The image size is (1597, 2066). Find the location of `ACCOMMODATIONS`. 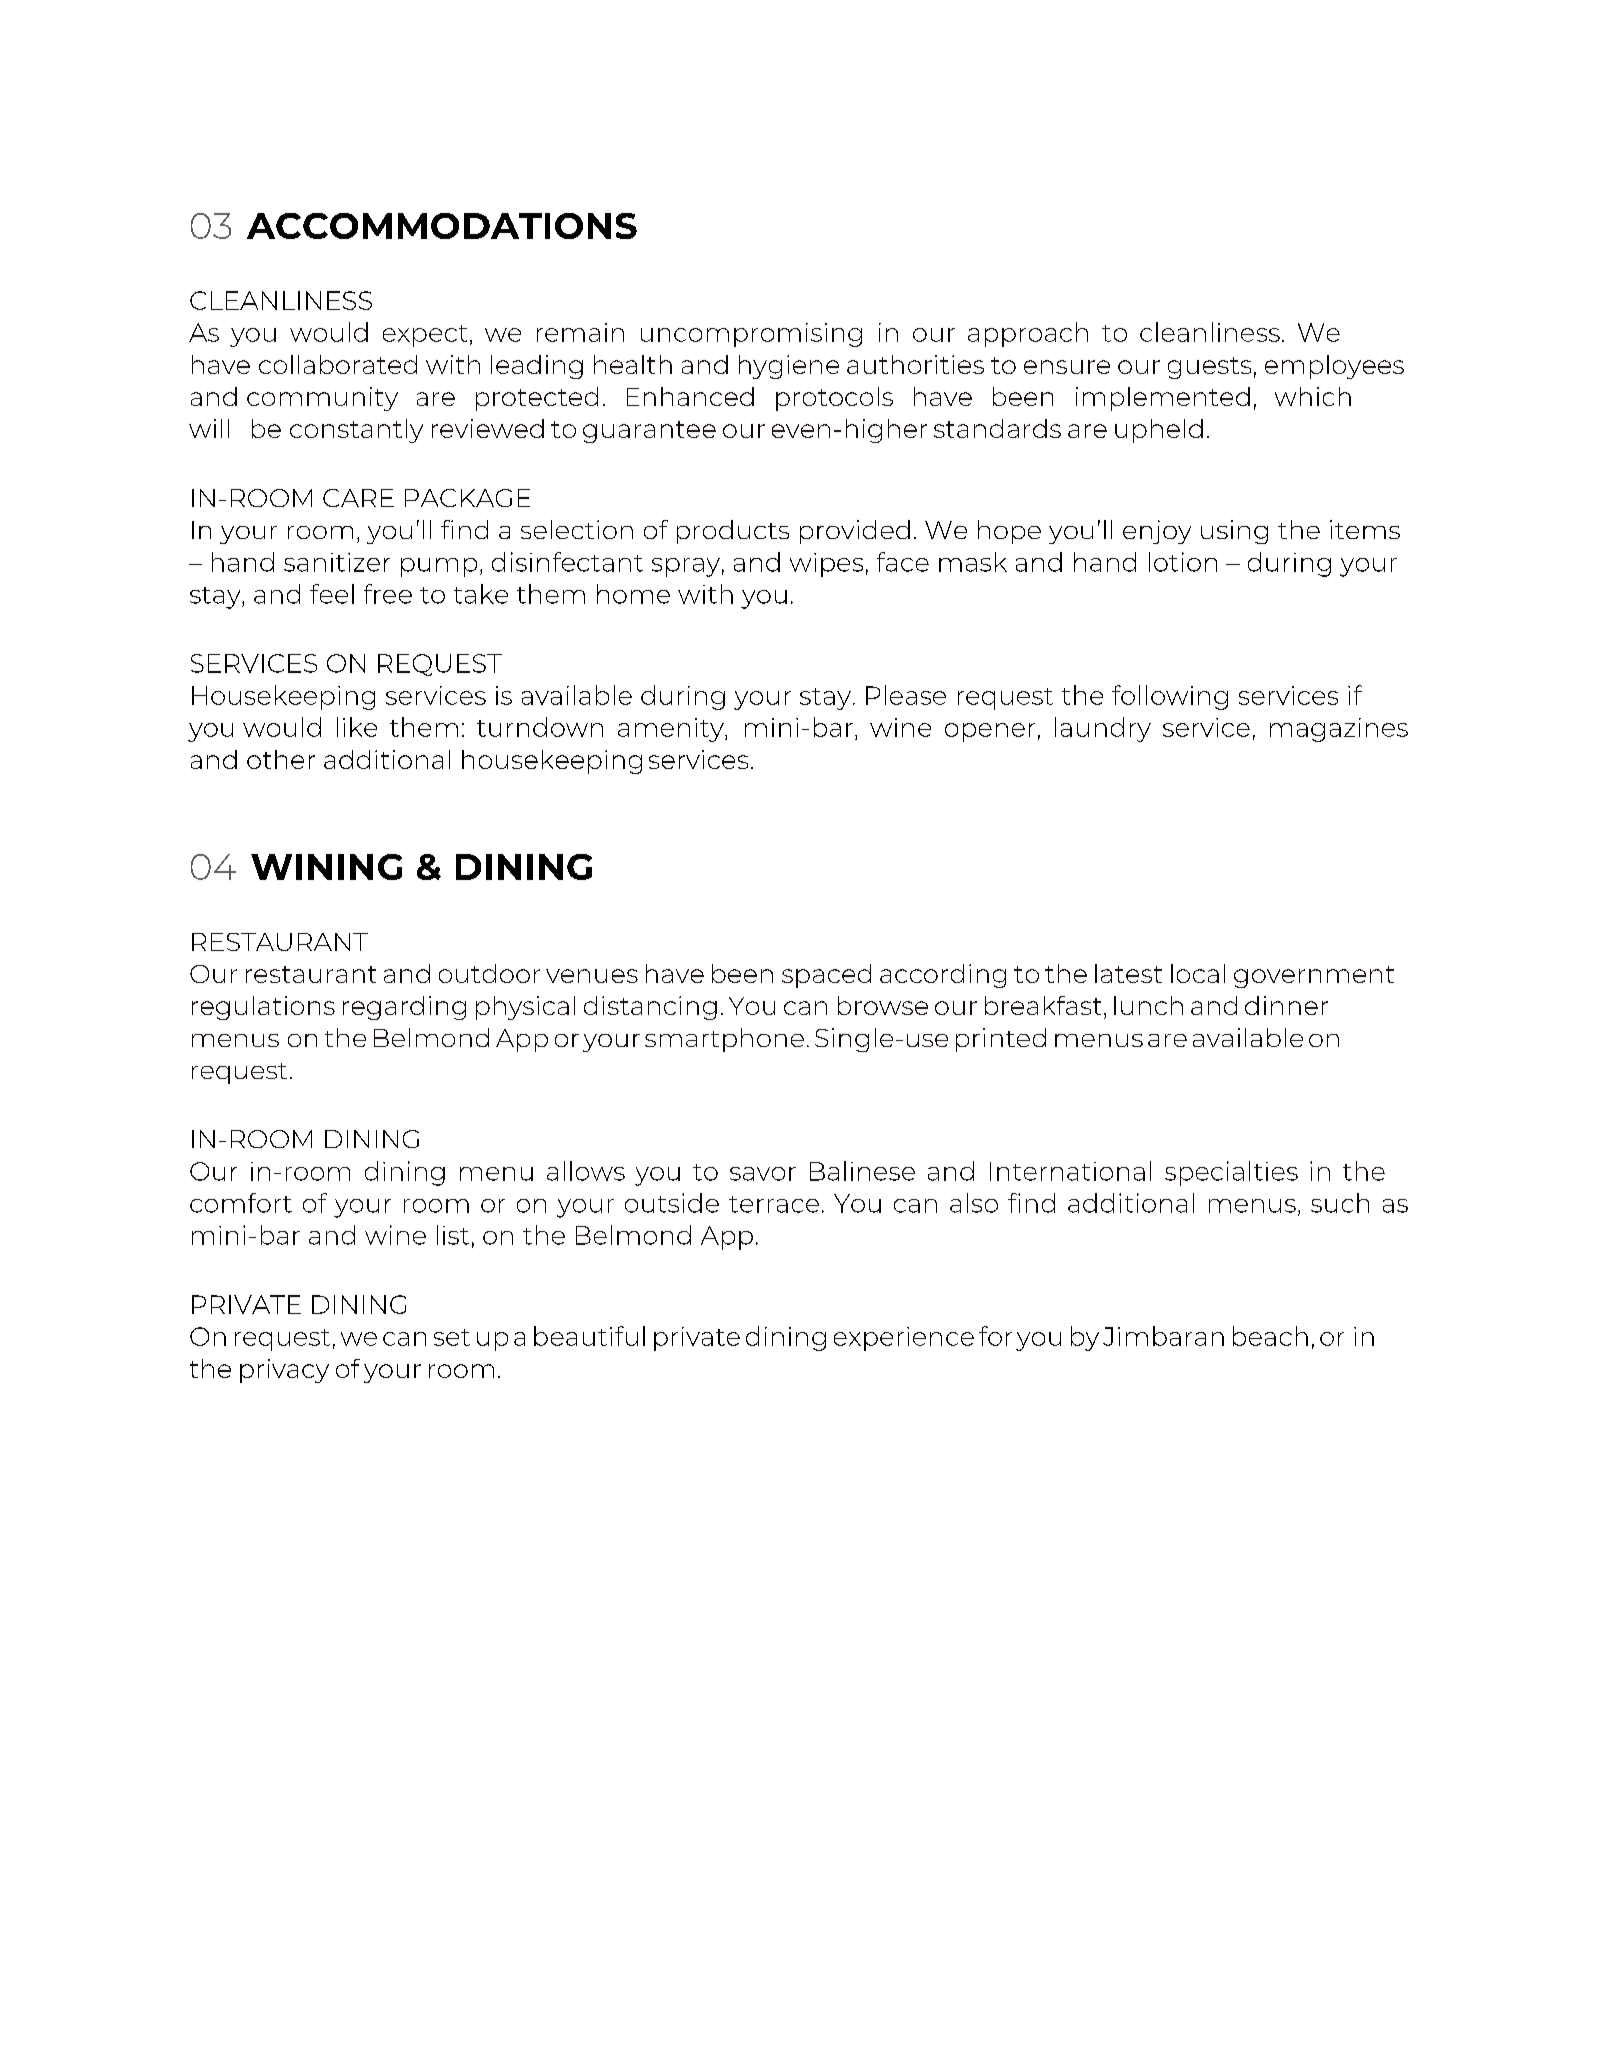

ACCOMMODATIONS is located at coordinates (442, 226).
